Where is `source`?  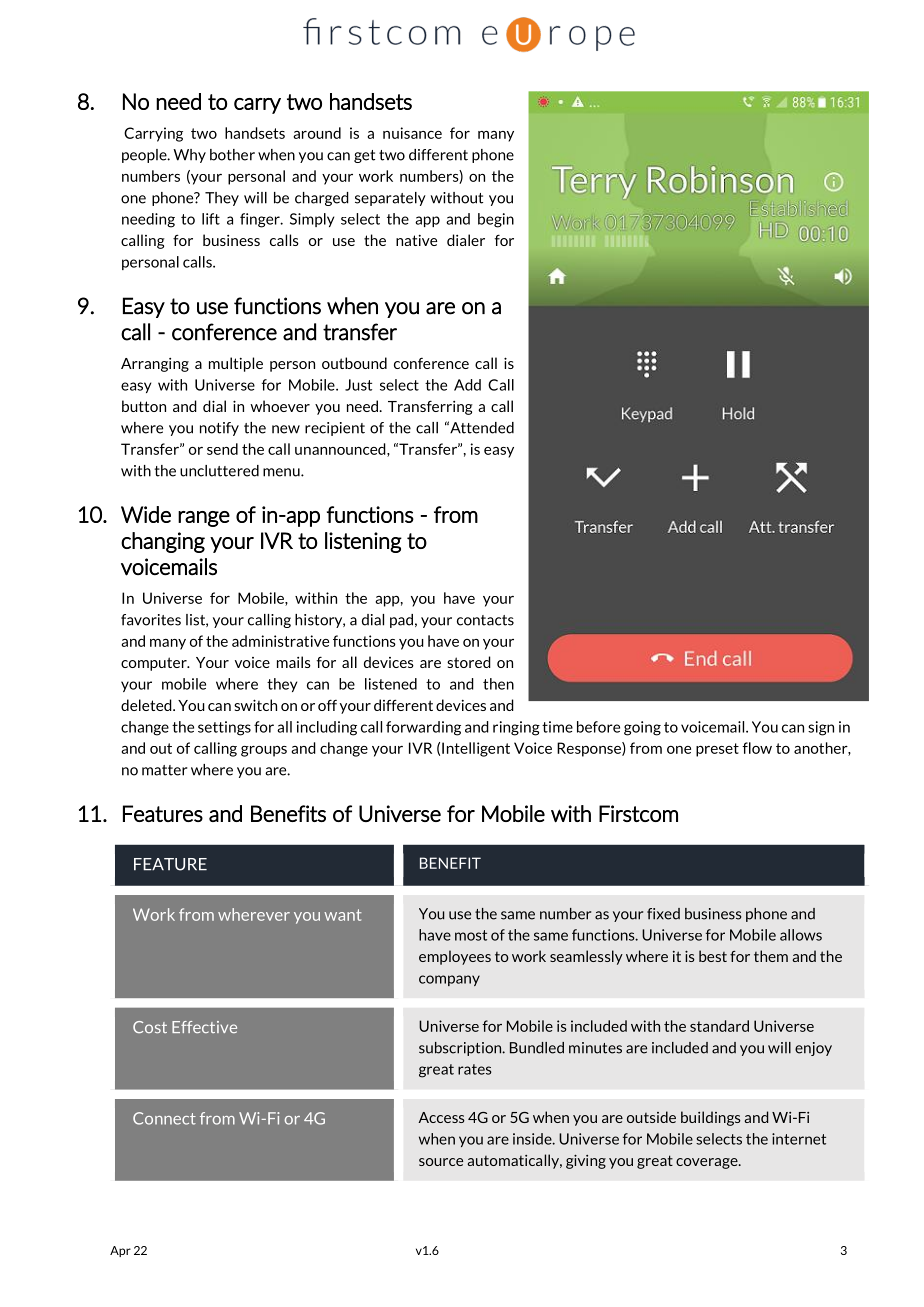
source is located at coordinates (441, 1162).
